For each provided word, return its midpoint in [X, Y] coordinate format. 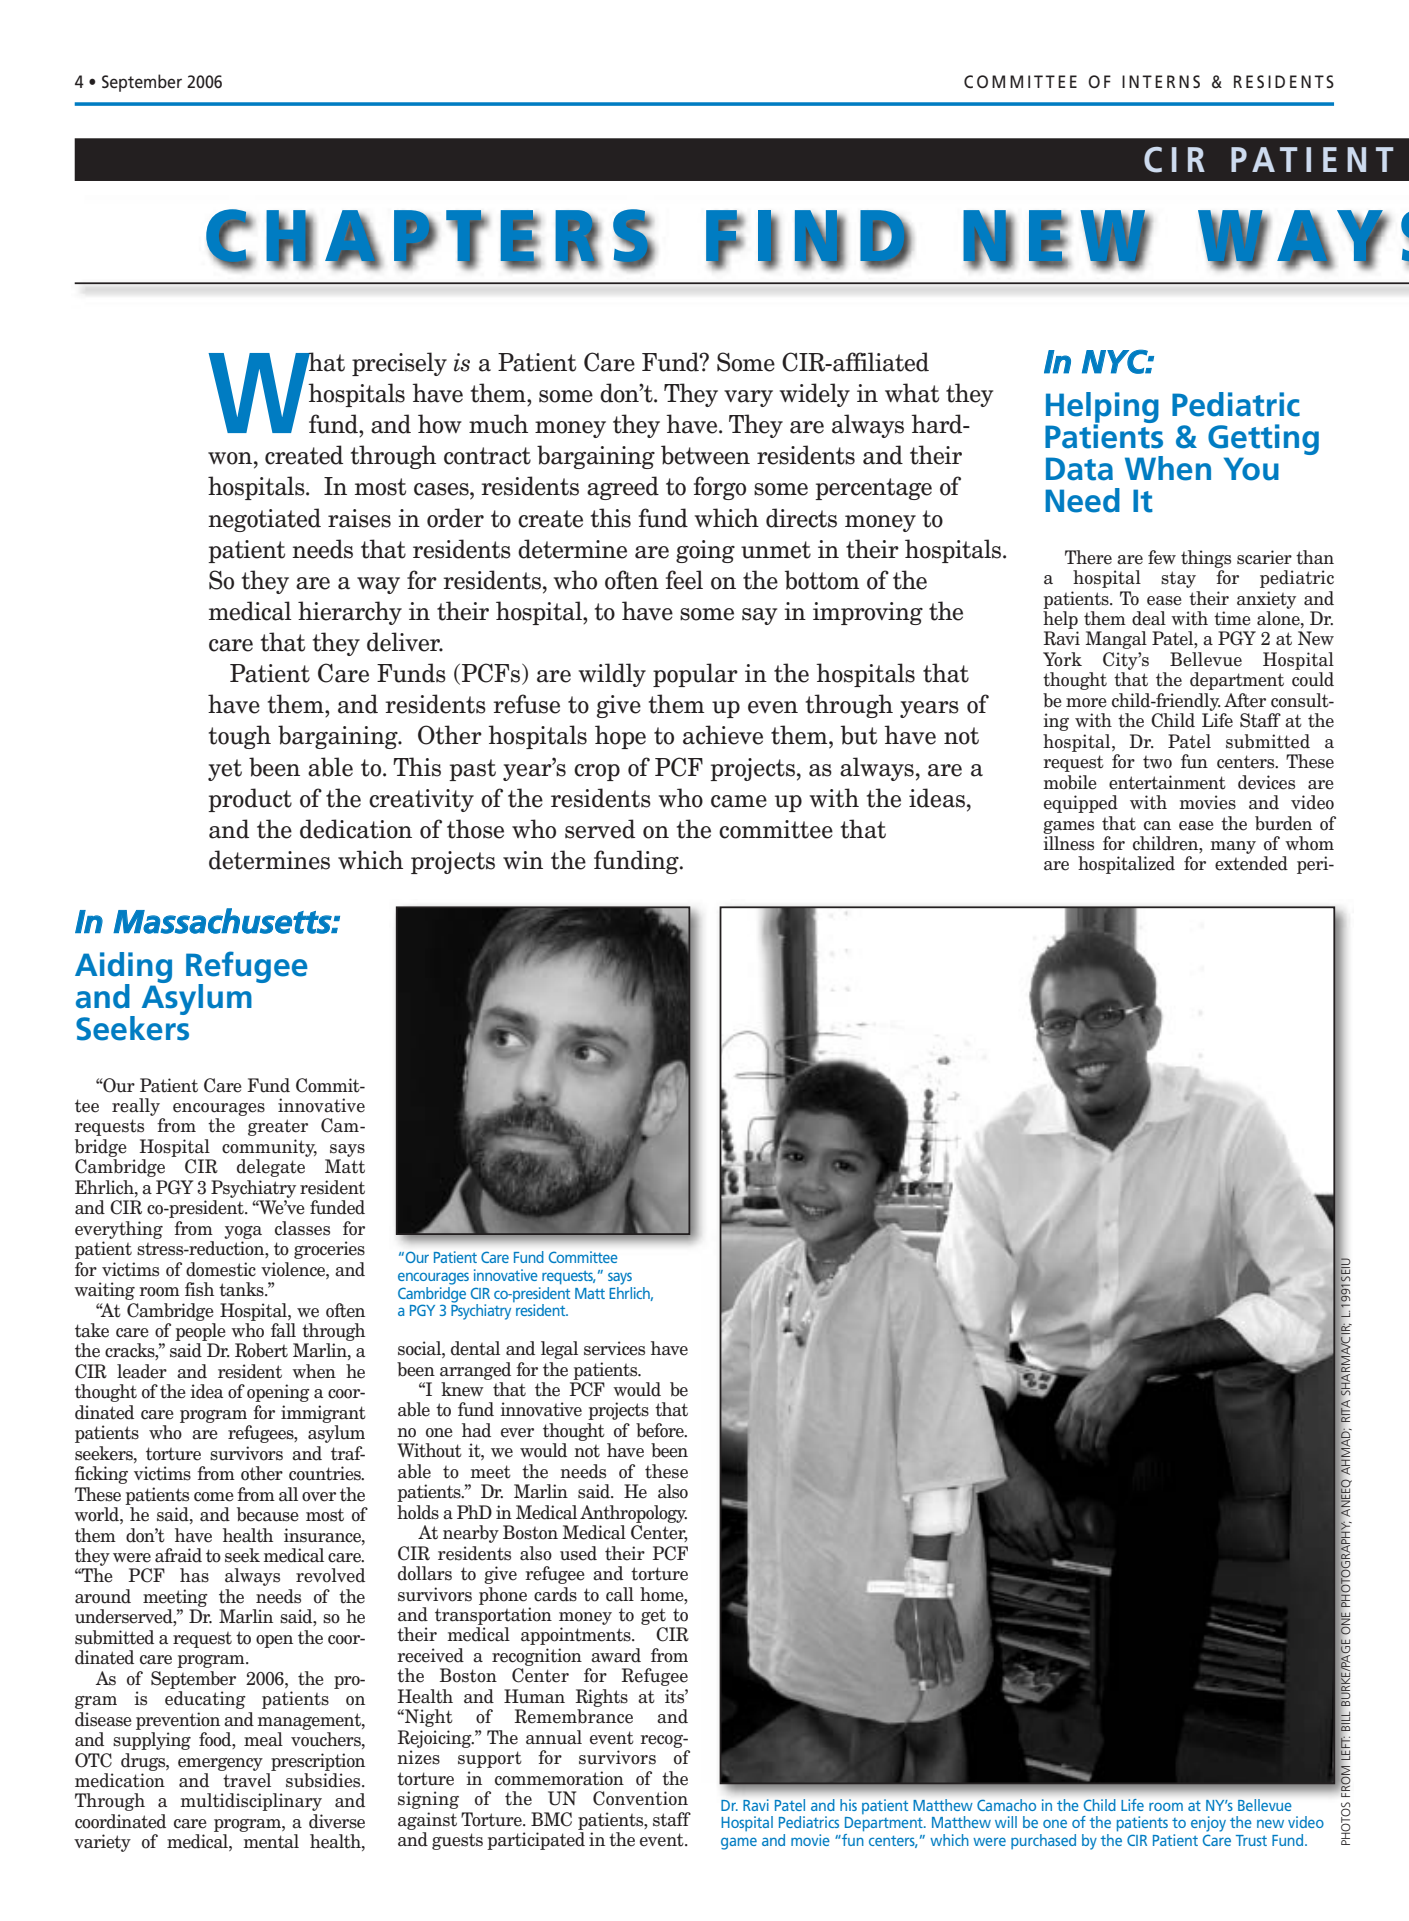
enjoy [1208, 1824]
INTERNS [1161, 81]
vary [748, 398]
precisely [399, 364]
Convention [640, 1798]
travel [247, 1780]
